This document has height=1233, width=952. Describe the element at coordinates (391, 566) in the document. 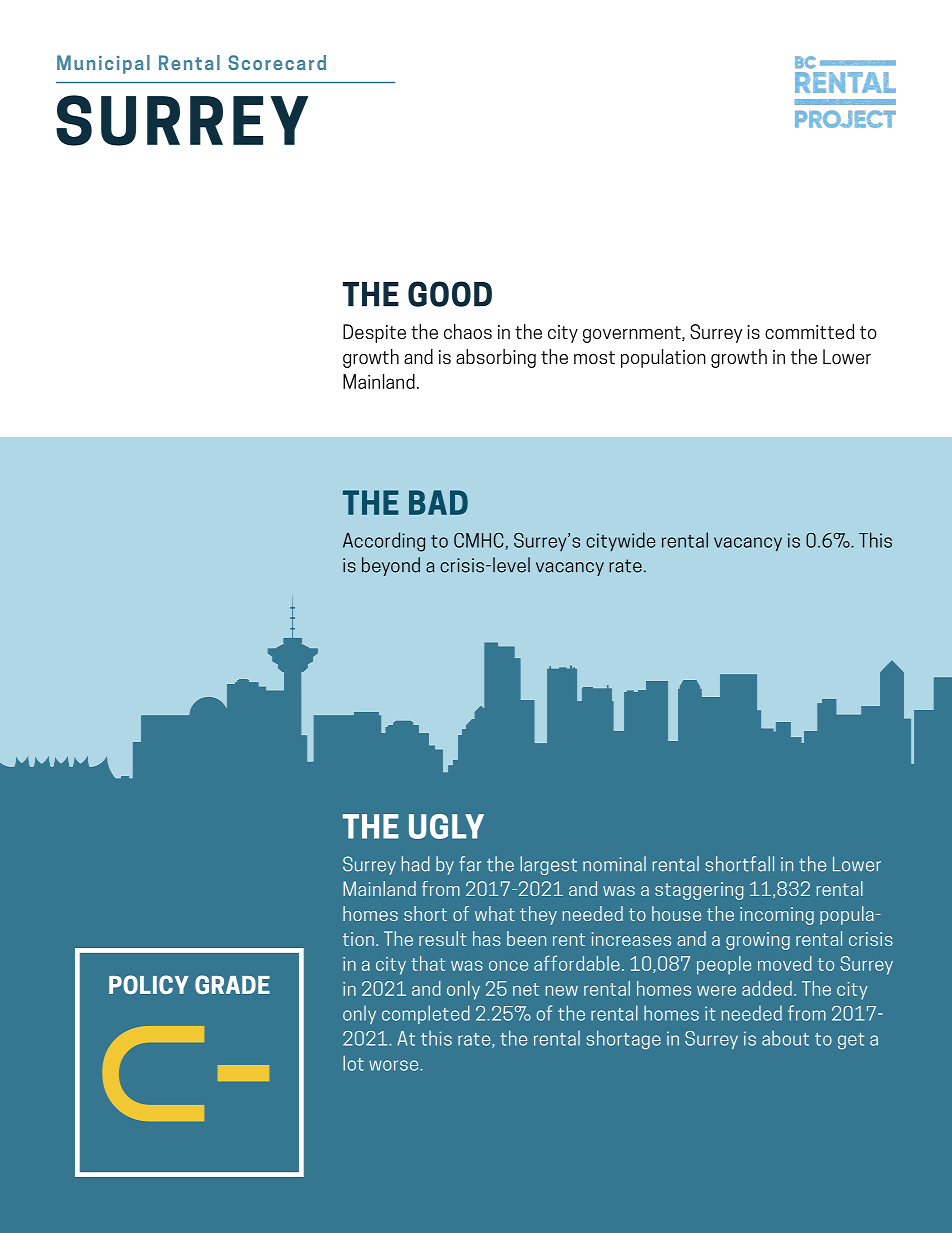

I see `beyond` at that location.
